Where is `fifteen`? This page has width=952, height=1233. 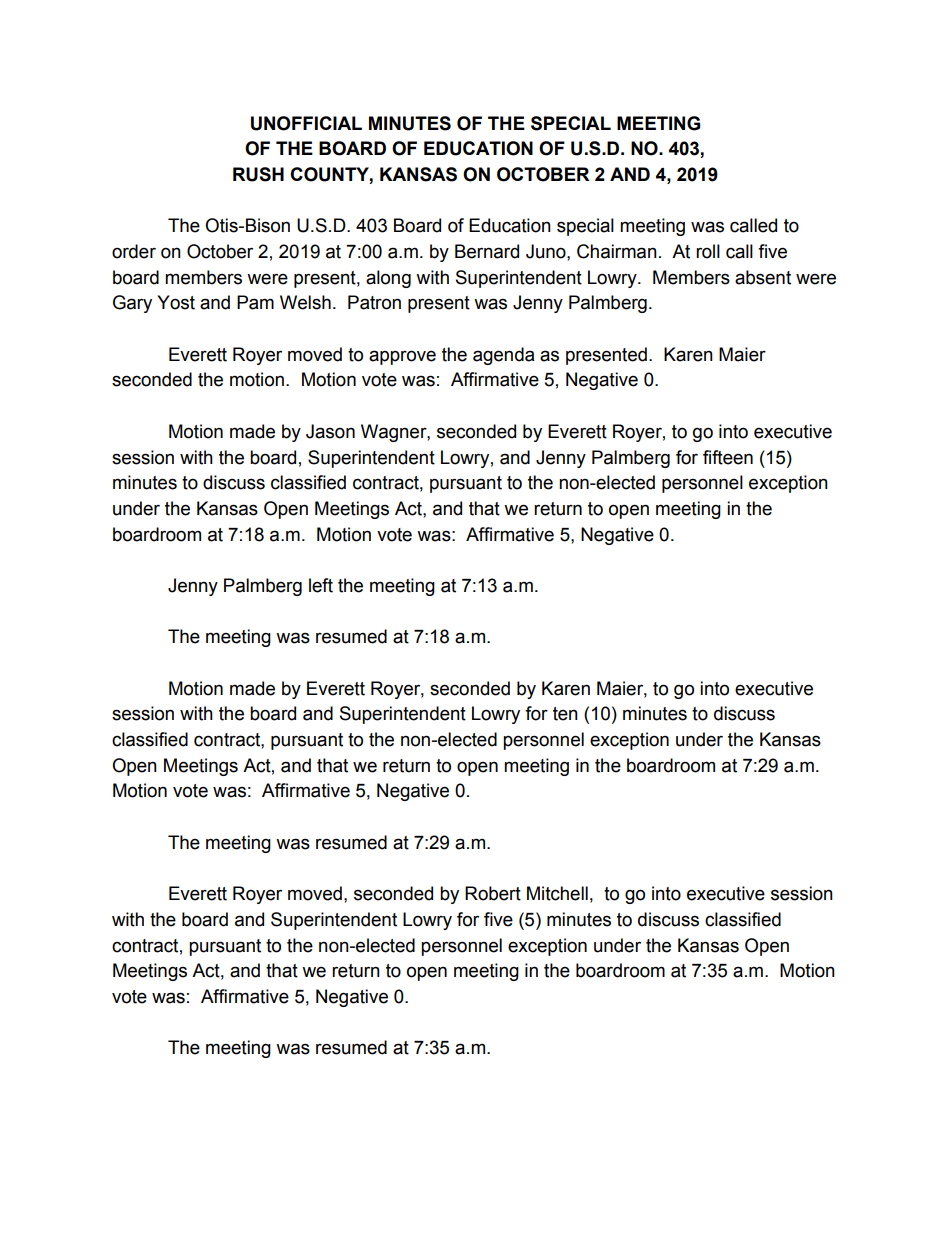
fifteen is located at coordinates (728, 457).
